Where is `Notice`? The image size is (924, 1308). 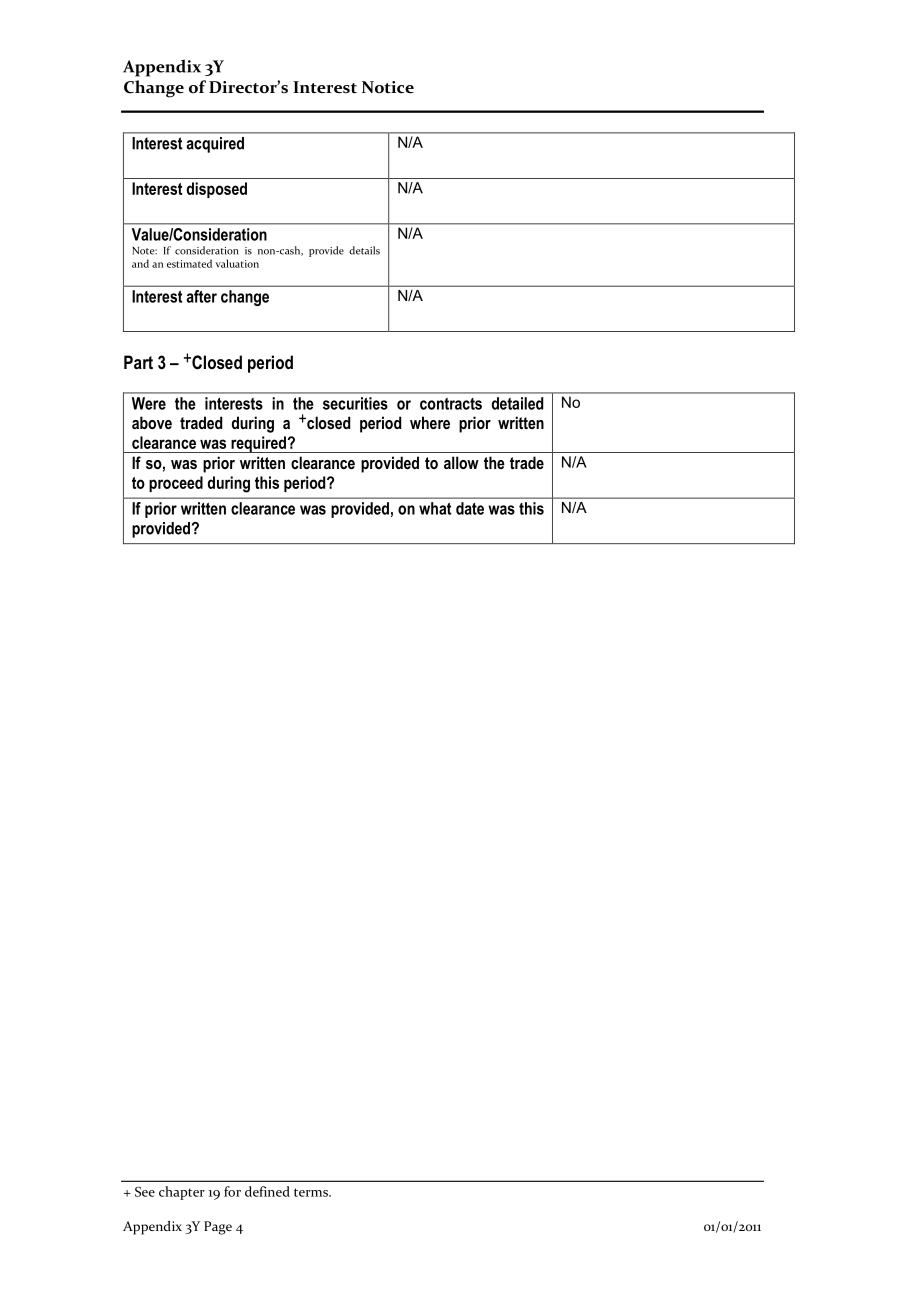 Notice is located at coordinates (388, 87).
